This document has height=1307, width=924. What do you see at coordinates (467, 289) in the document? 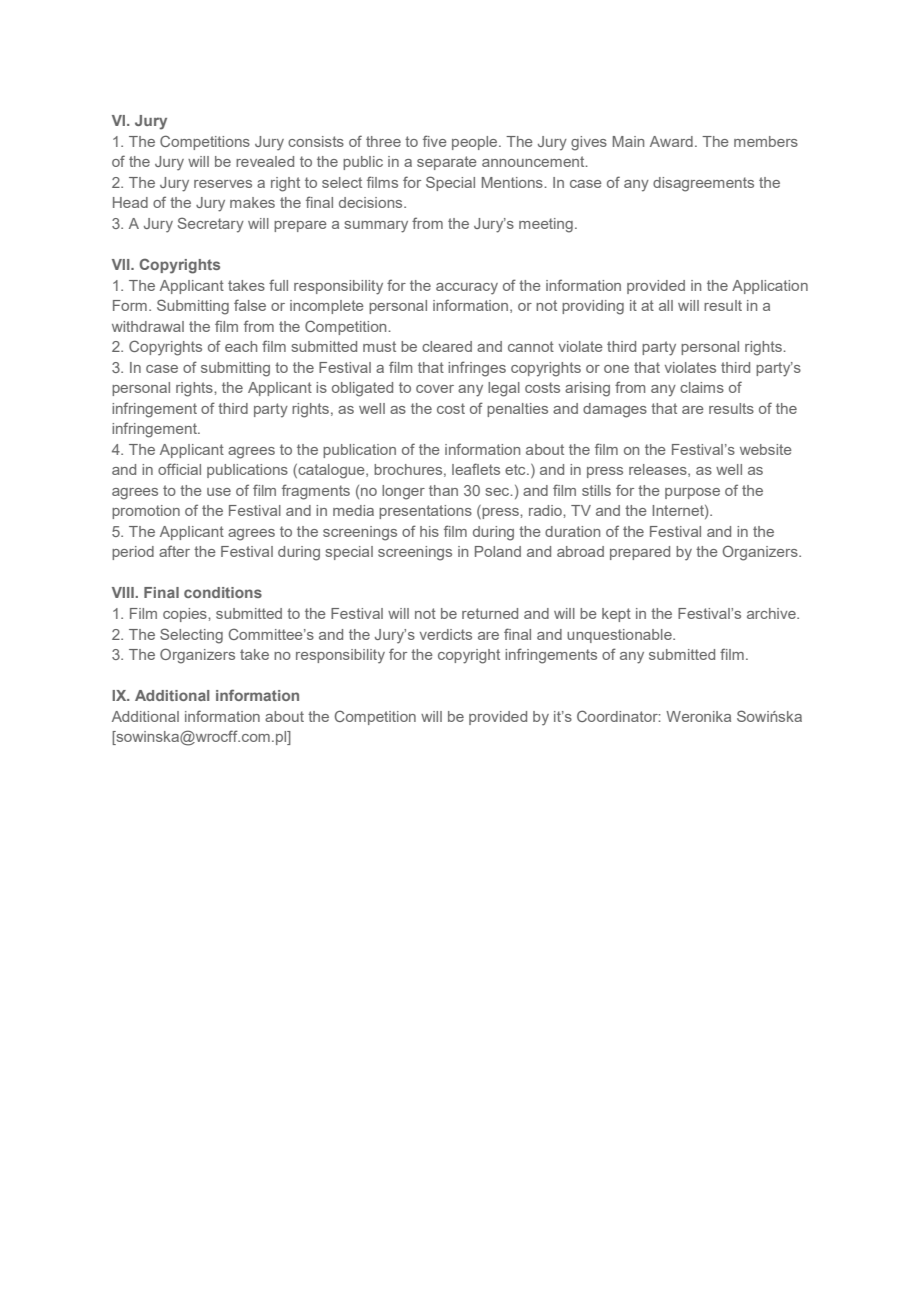
I see `accuracy` at bounding box center [467, 289].
